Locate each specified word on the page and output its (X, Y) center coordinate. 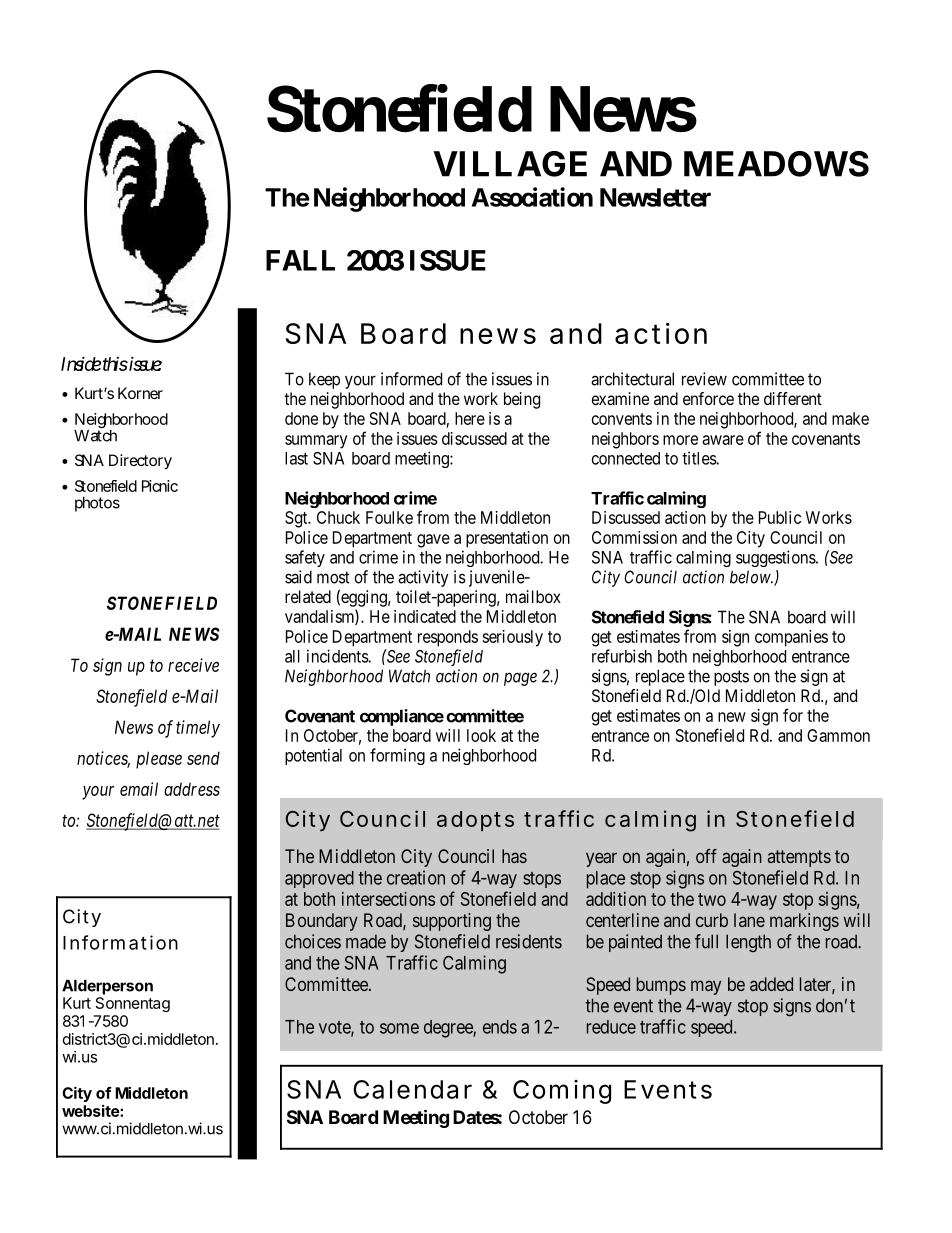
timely (198, 729)
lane (749, 920)
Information (120, 942)
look (481, 735)
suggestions (776, 558)
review (704, 379)
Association (532, 197)
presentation (507, 539)
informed (411, 379)
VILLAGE (510, 164)
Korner (140, 393)
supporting (452, 922)
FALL (300, 260)
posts (731, 678)
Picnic (160, 486)
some (399, 1028)
